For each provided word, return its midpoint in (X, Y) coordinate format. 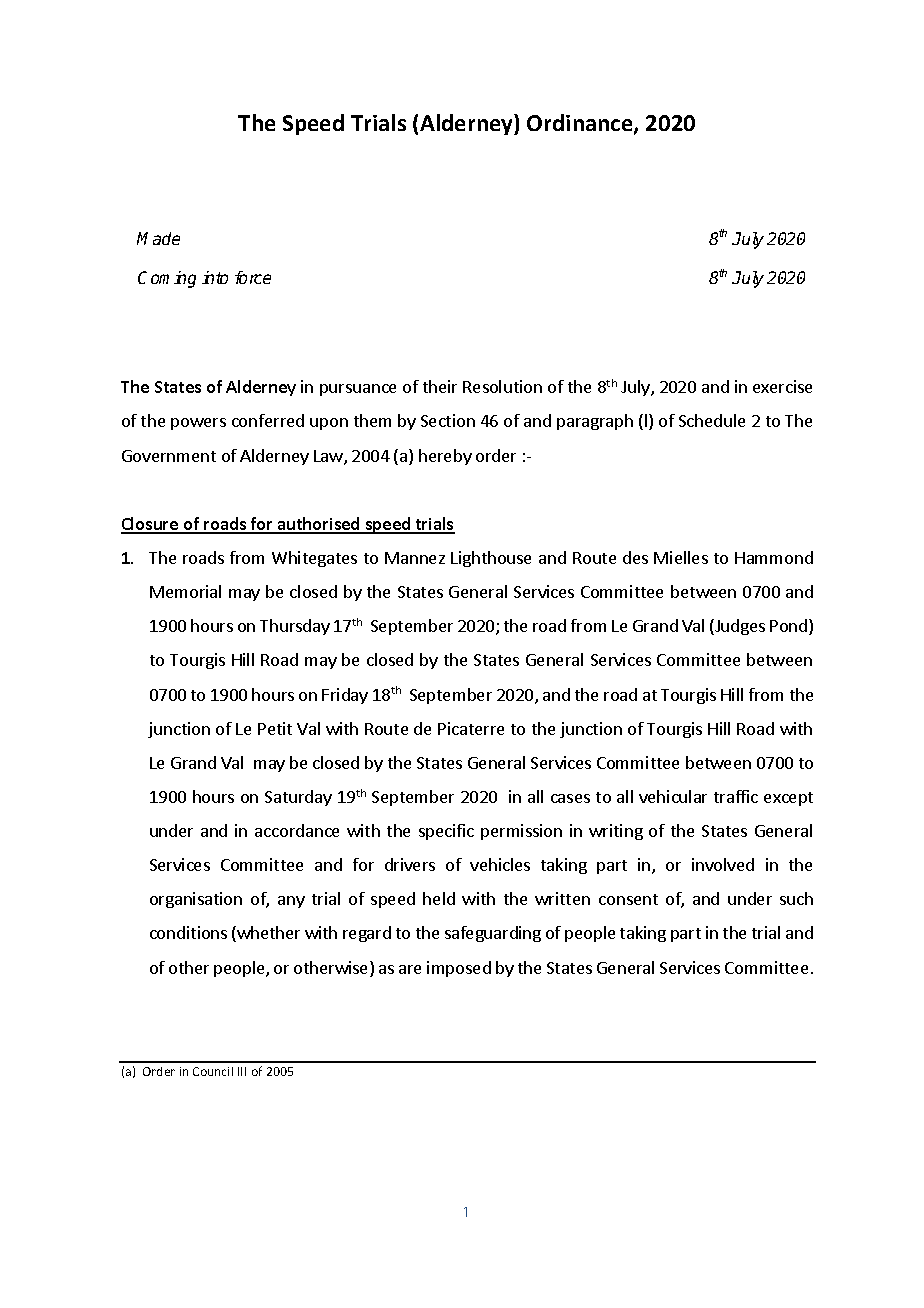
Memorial (185, 591)
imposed (459, 969)
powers (198, 424)
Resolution (502, 386)
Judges (739, 627)
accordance (297, 830)
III (242, 1071)
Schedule (712, 420)
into (215, 277)
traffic (736, 796)
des (635, 557)
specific (446, 832)
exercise (782, 386)
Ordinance (581, 124)
